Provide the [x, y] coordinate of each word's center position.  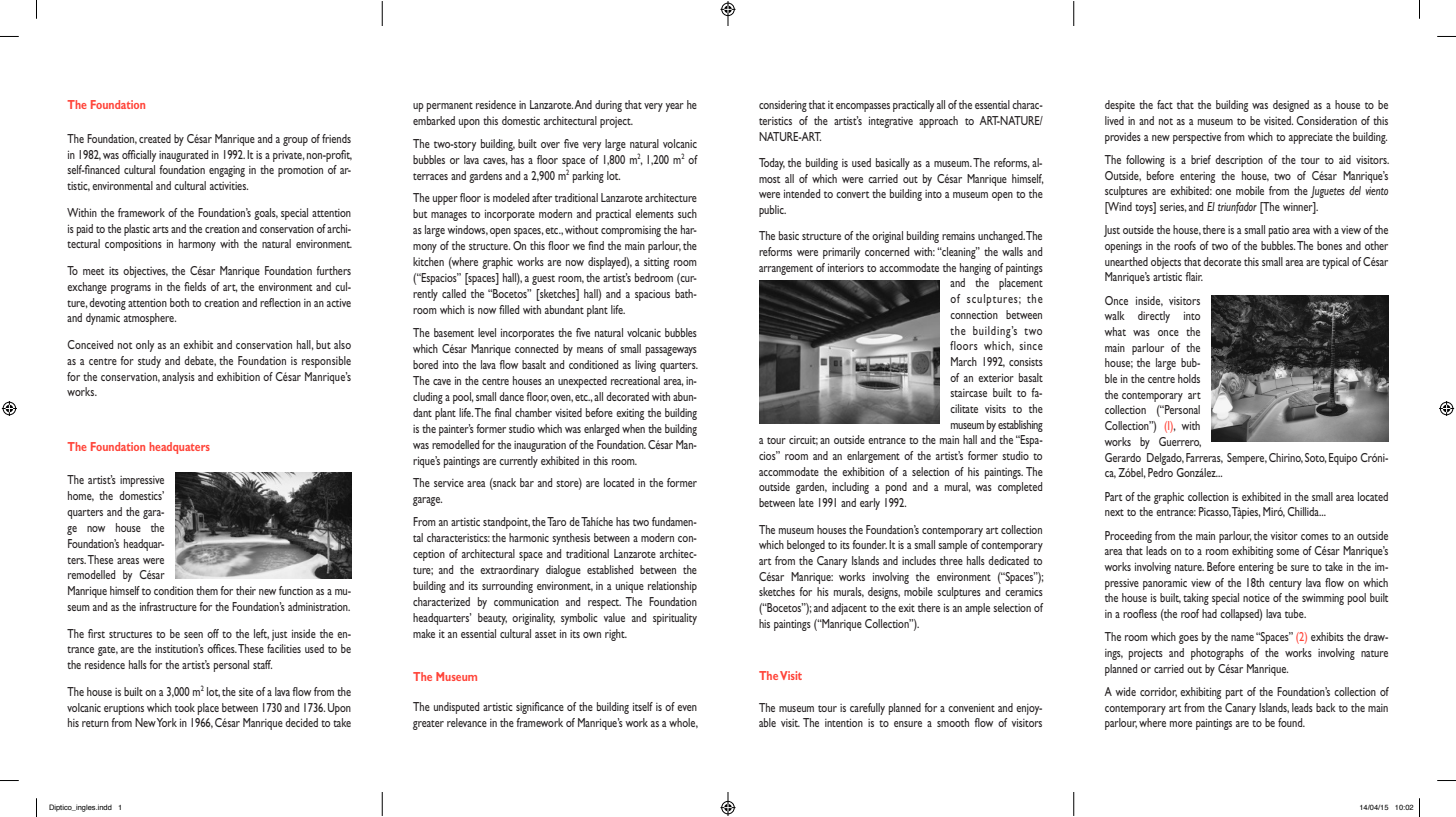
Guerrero [1180, 442]
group [295, 141]
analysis [178, 378]
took [185, 707]
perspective [1197, 138]
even [687, 708]
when [633, 428]
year [674, 107]
